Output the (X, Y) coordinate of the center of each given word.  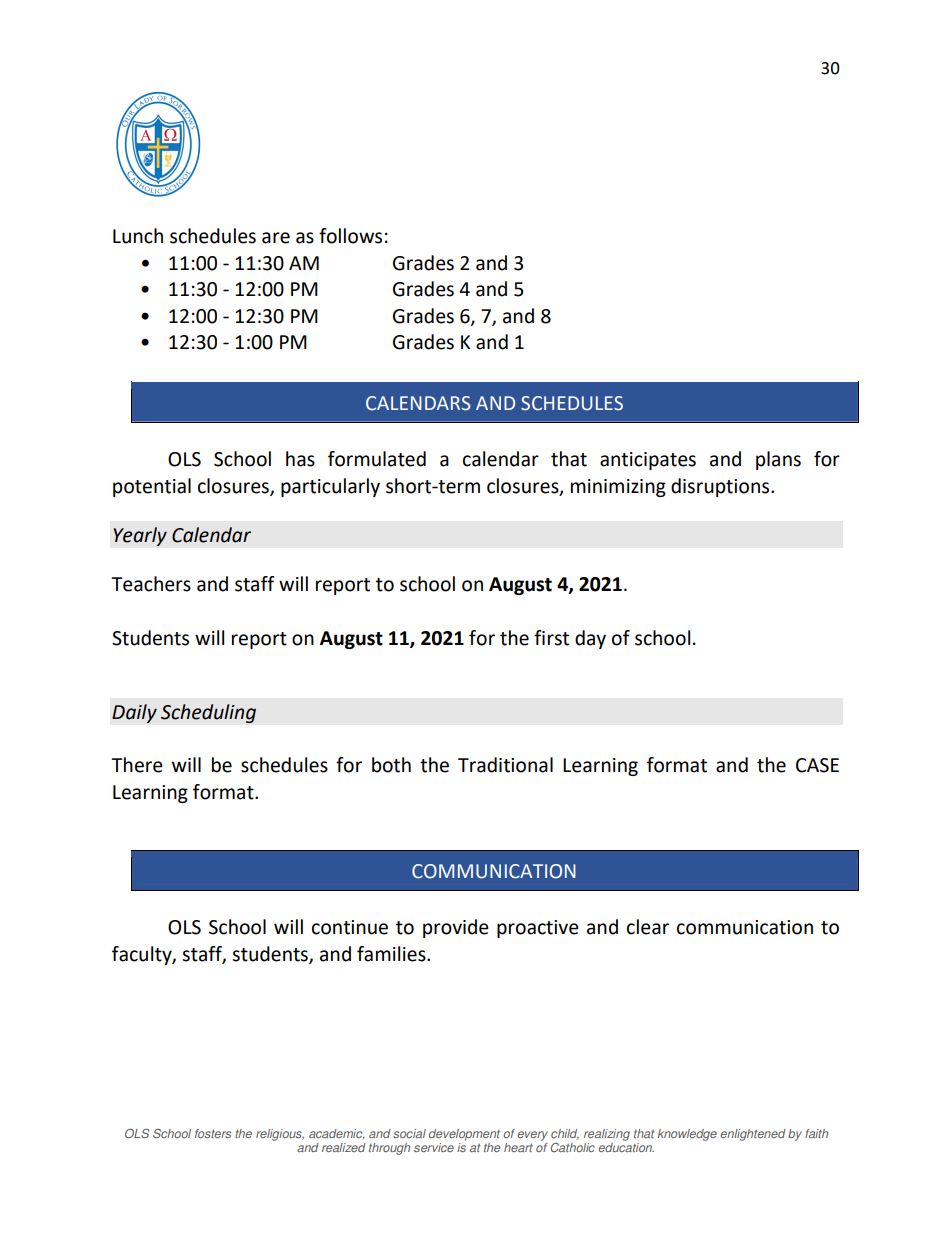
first (551, 638)
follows (350, 236)
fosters (213, 1133)
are (276, 238)
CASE (817, 765)
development (464, 1135)
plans (778, 460)
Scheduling (208, 713)
